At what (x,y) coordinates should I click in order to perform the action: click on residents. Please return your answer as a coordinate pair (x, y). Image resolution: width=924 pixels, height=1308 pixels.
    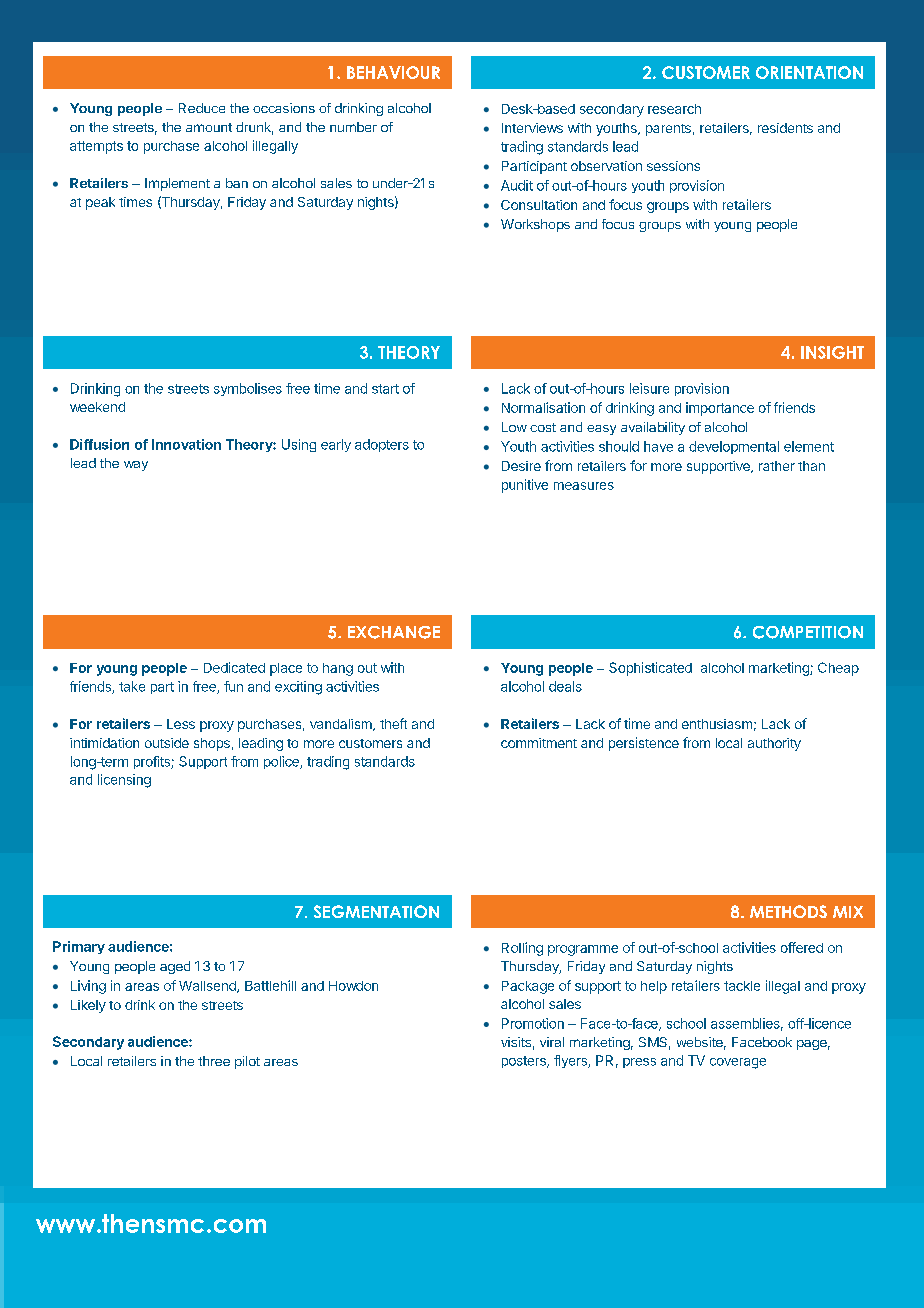
    Looking at the image, I should click on (785, 128).
